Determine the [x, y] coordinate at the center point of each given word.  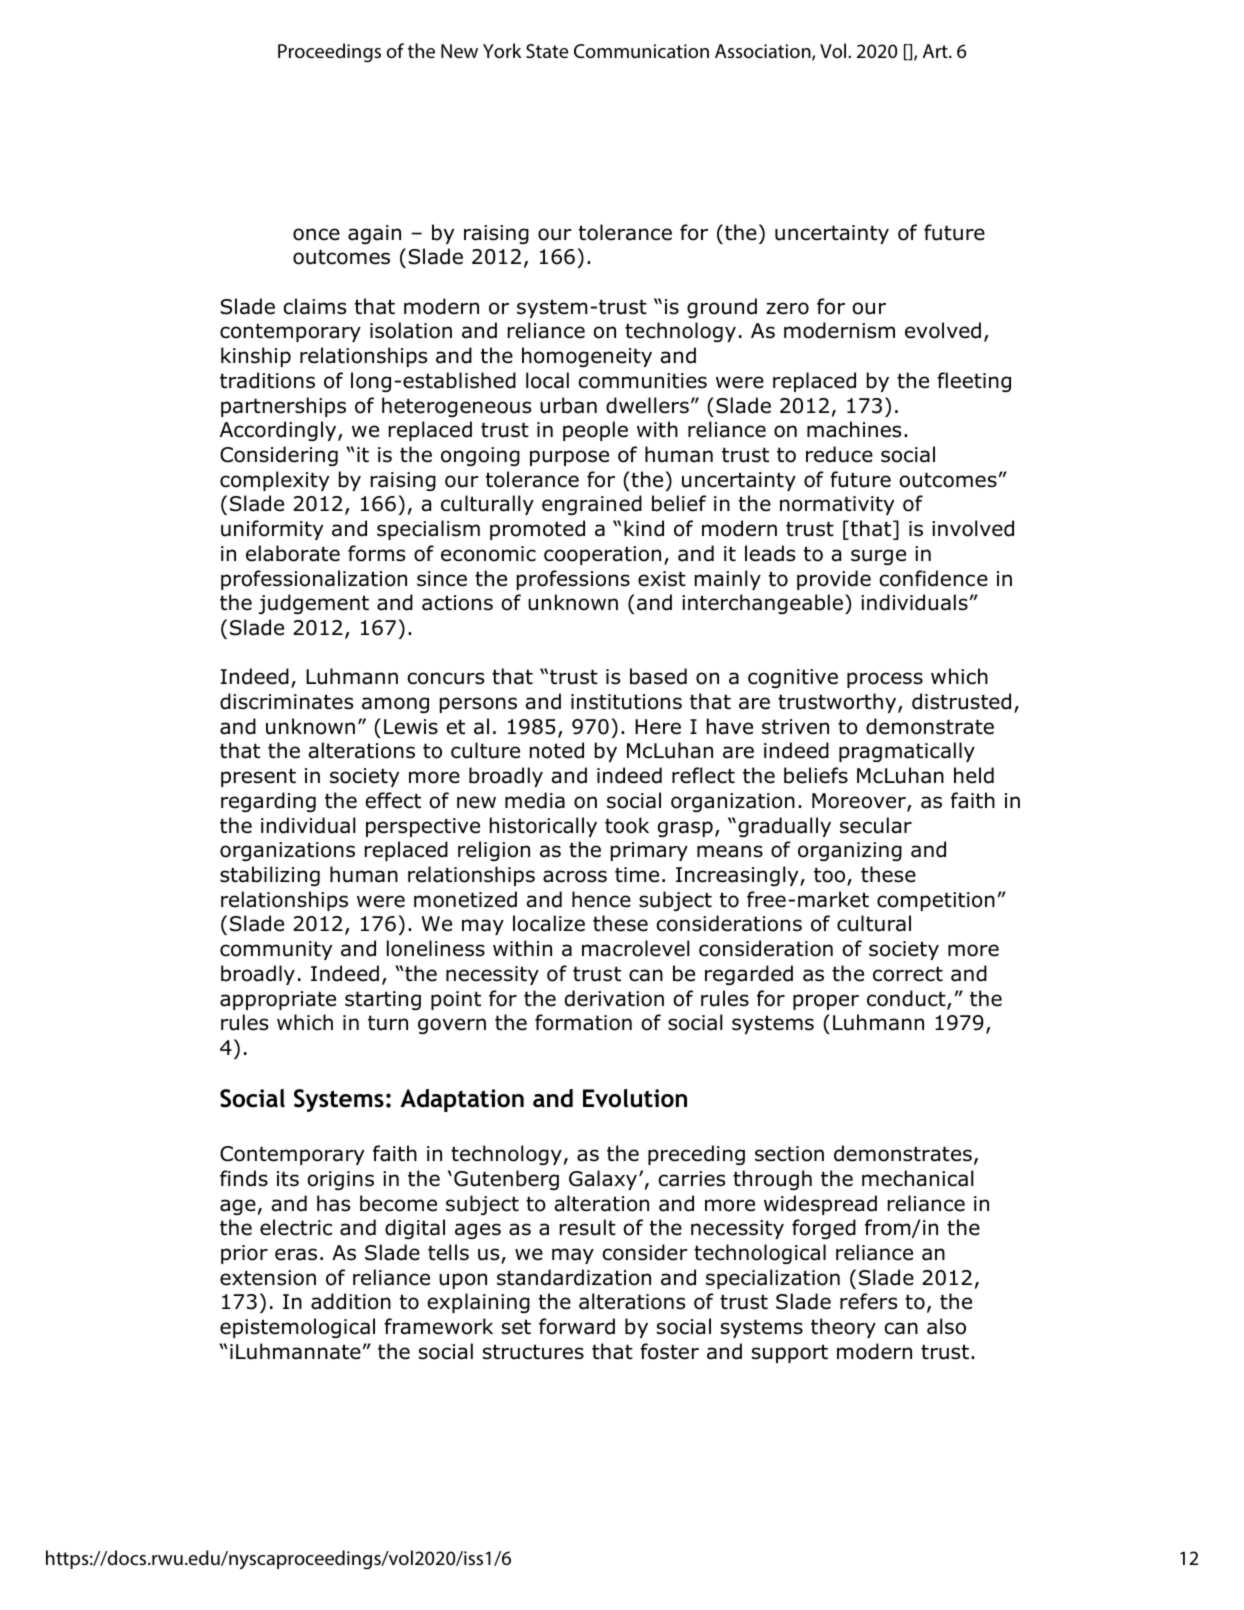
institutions [626, 702]
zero [787, 308]
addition [351, 1301]
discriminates [286, 701]
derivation [614, 998]
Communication [641, 51]
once [316, 234]
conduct [907, 999]
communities [643, 381]
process [885, 680]
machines [854, 429]
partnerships [283, 407]
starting [383, 1000]
